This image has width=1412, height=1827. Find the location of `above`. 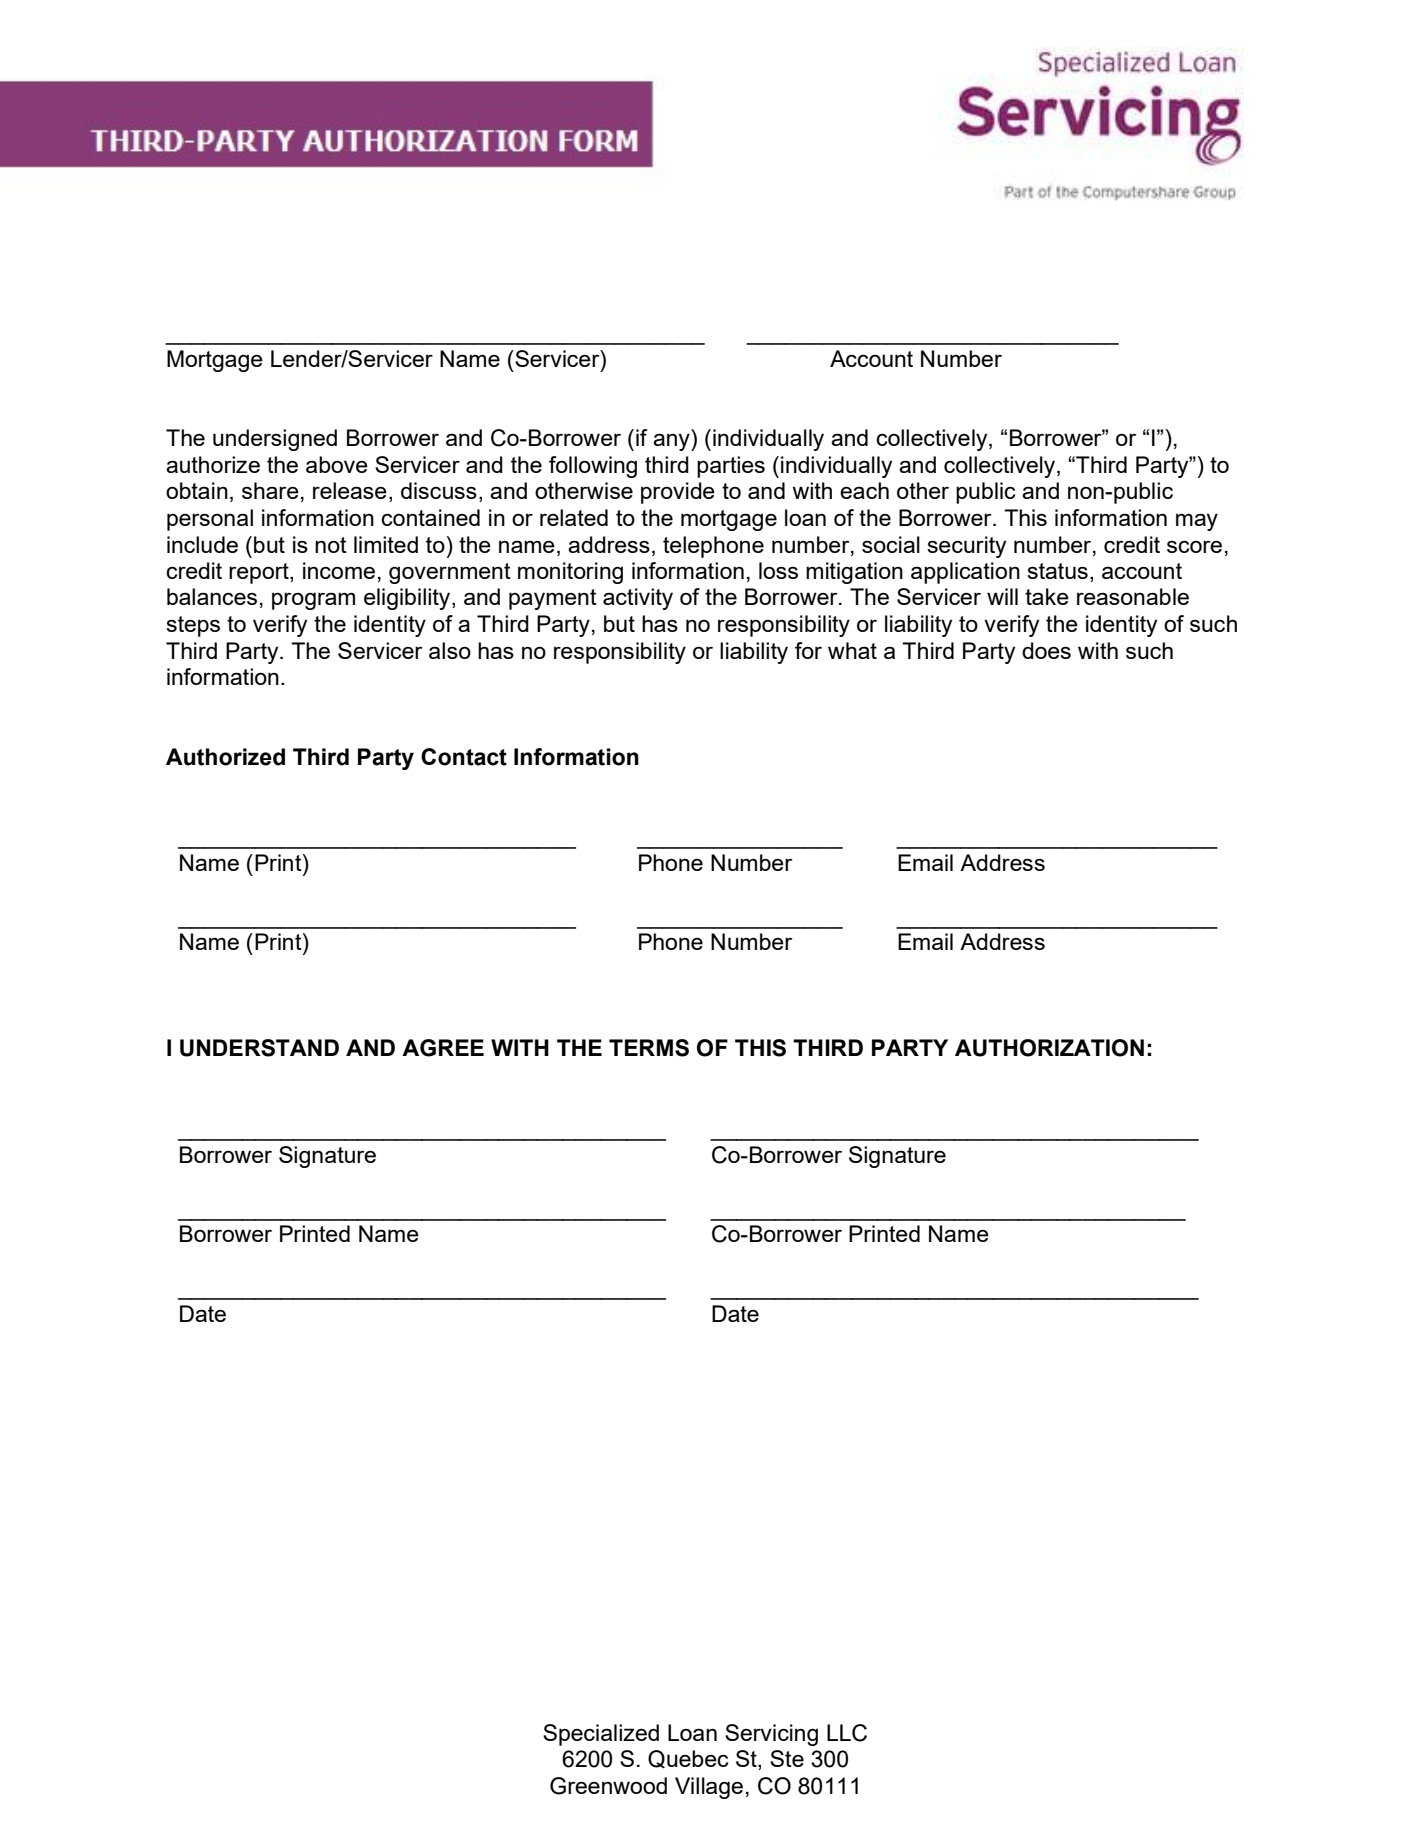

above is located at coordinates (337, 464).
